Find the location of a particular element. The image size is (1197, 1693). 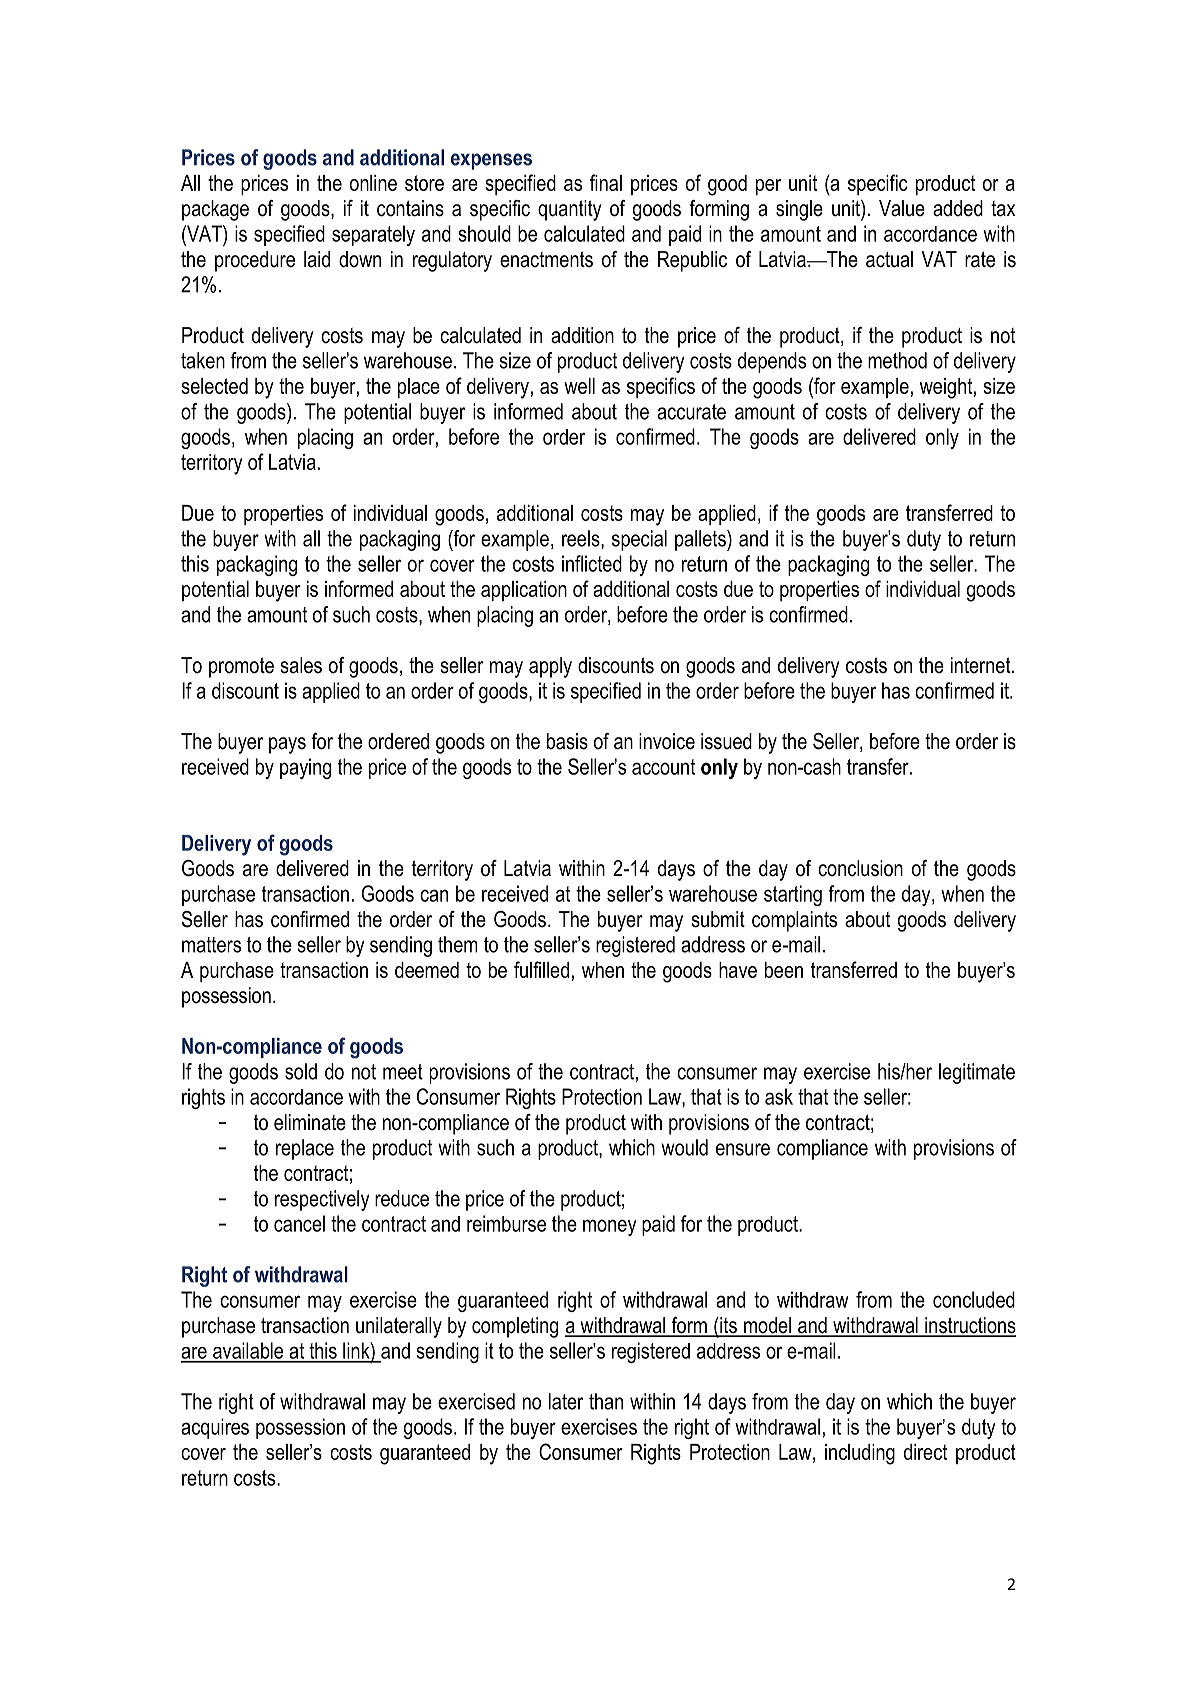

legitimate is located at coordinates (977, 1073).
